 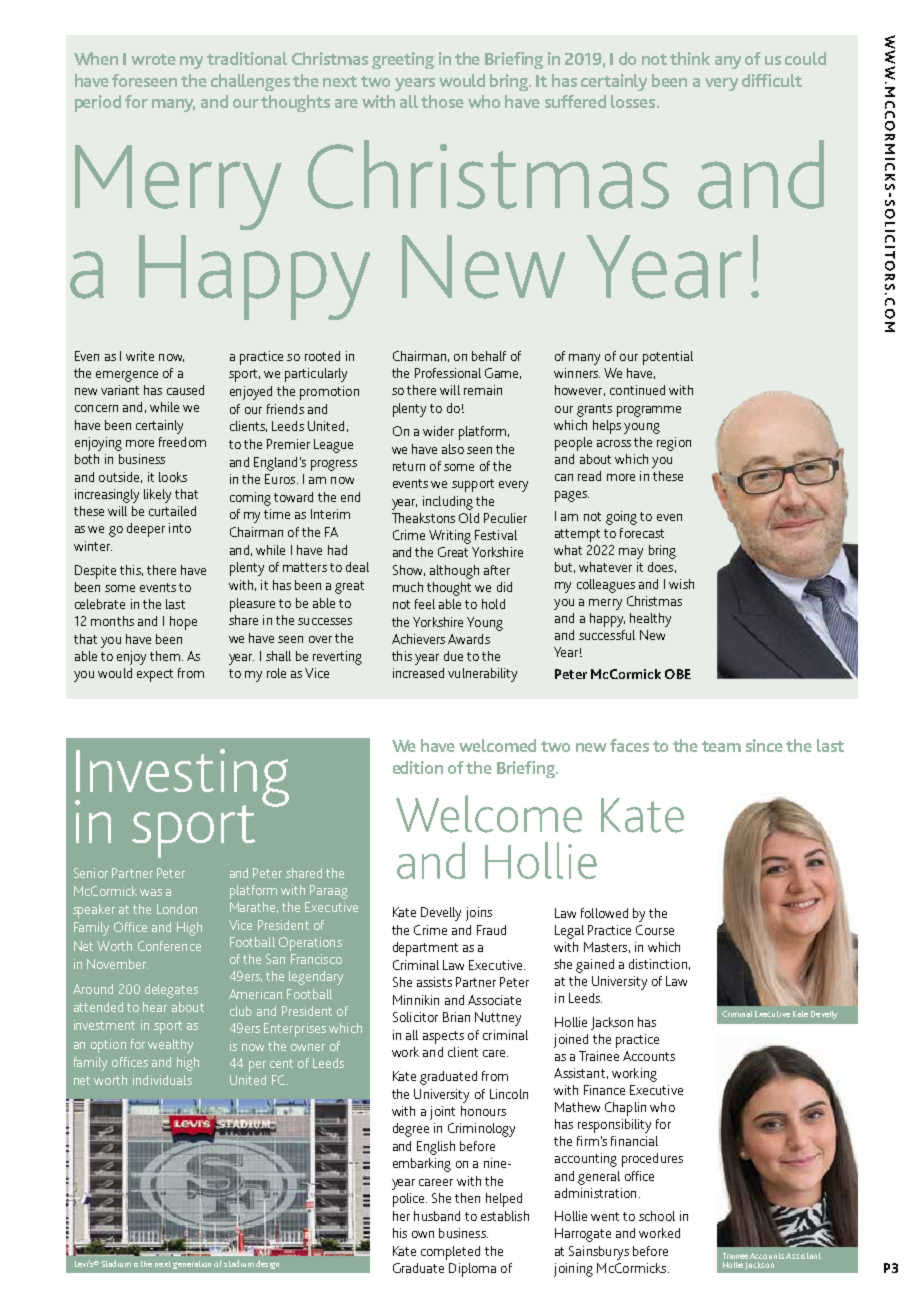 What do you see at coordinates (678, 674) in the document?
I see `OBE` at bounding box center [678, 674].
